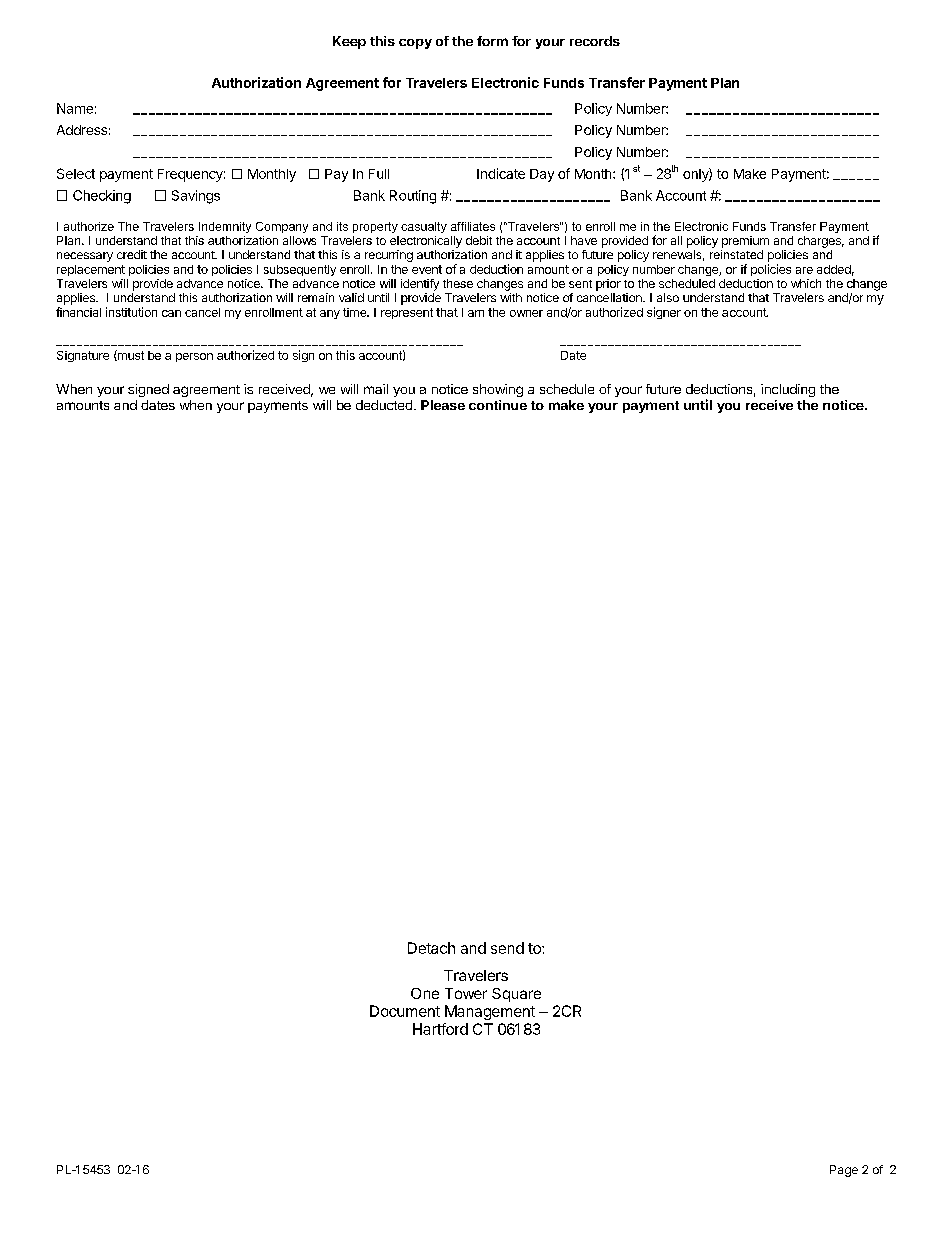 The image size is (952, 1233). I want to click on Please, so click(443, 405).
